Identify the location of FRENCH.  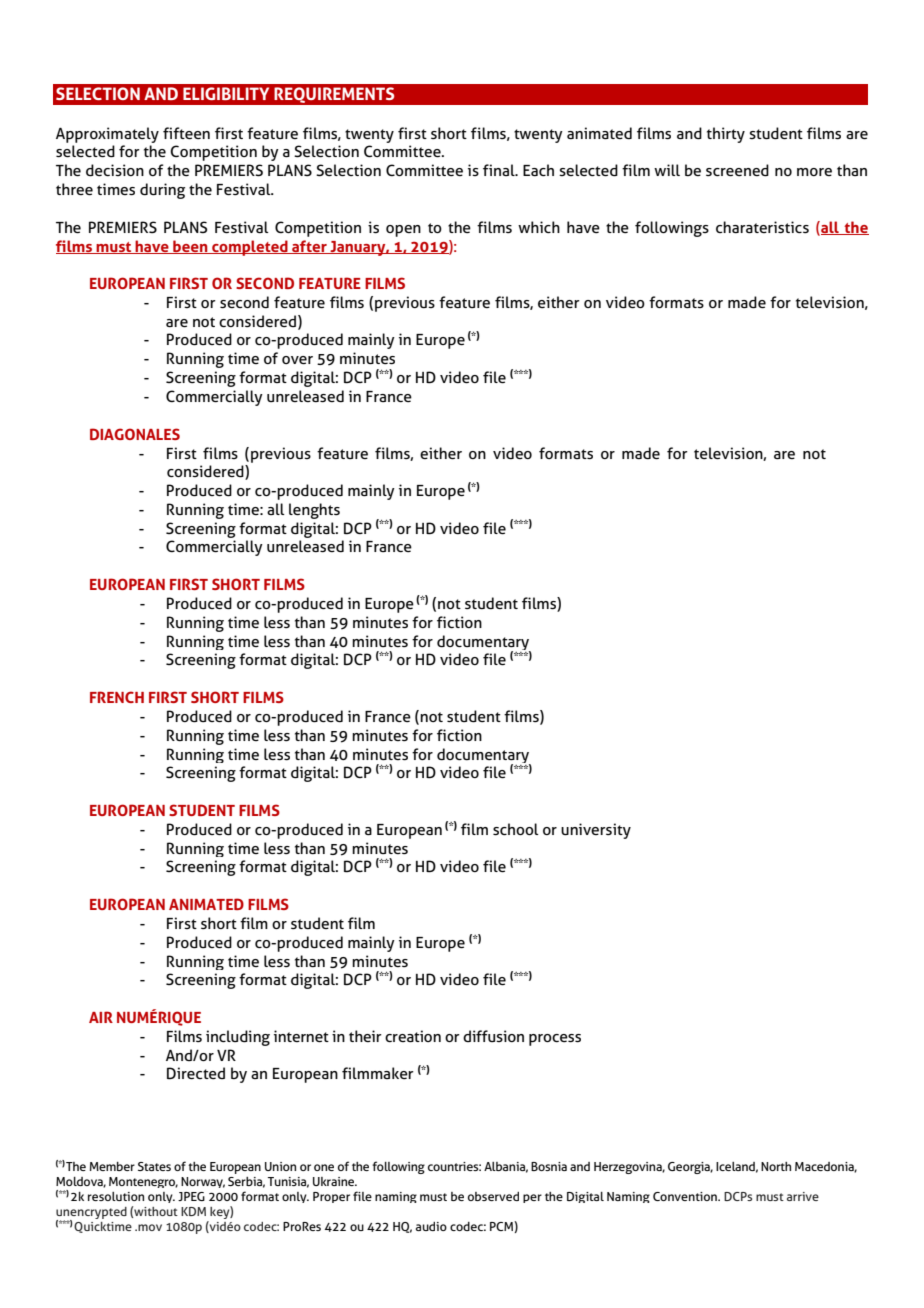
(117, 697).
